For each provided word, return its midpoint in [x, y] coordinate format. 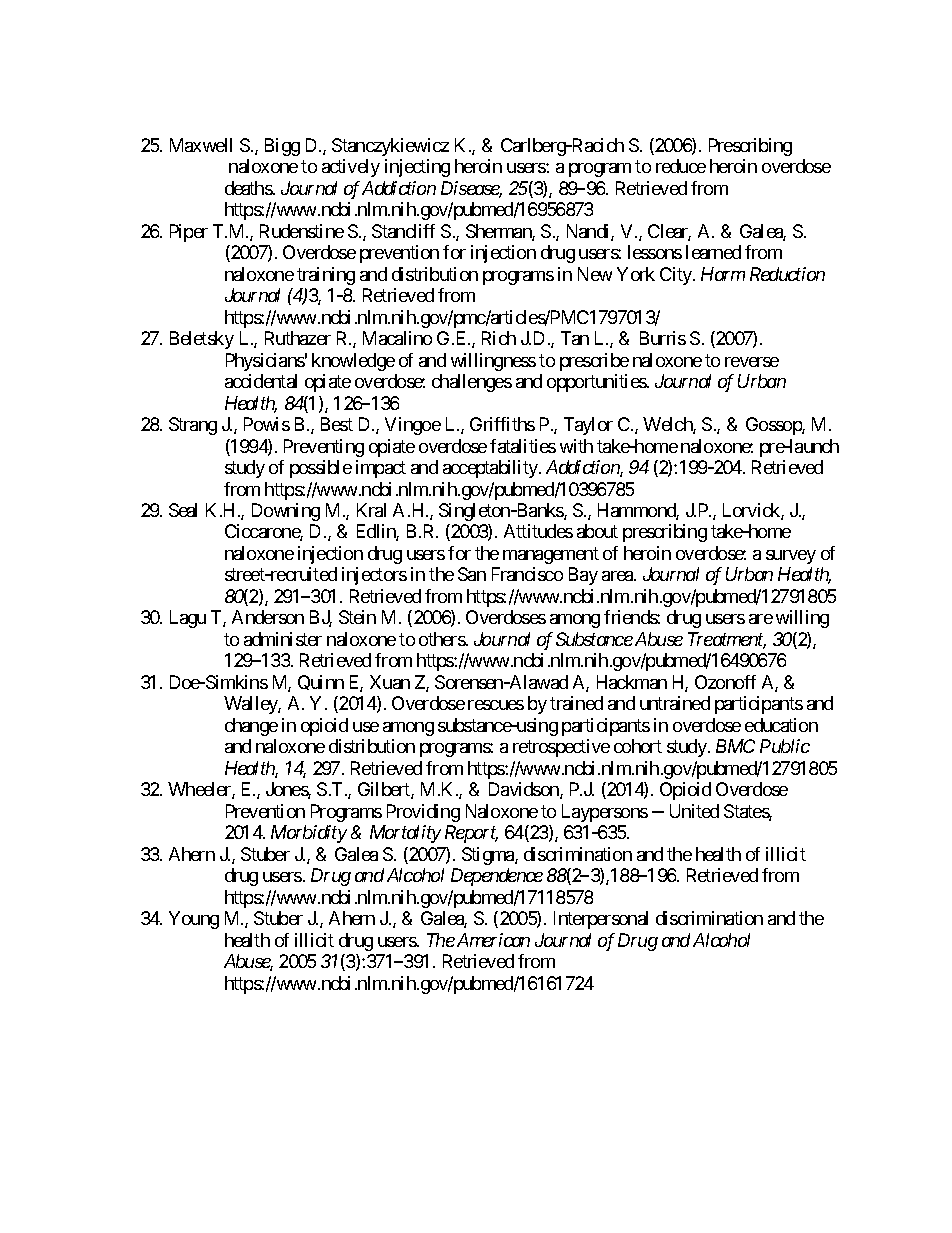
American [492, 940]
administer [283, 639]
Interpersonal [601, 920]
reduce [681, 166]
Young [194, 920]
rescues [496, 705]
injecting [417, 168]
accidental [261, 381]
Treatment [727, 640]
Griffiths [502, 424]
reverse [752, 362]
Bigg [282, 147]
